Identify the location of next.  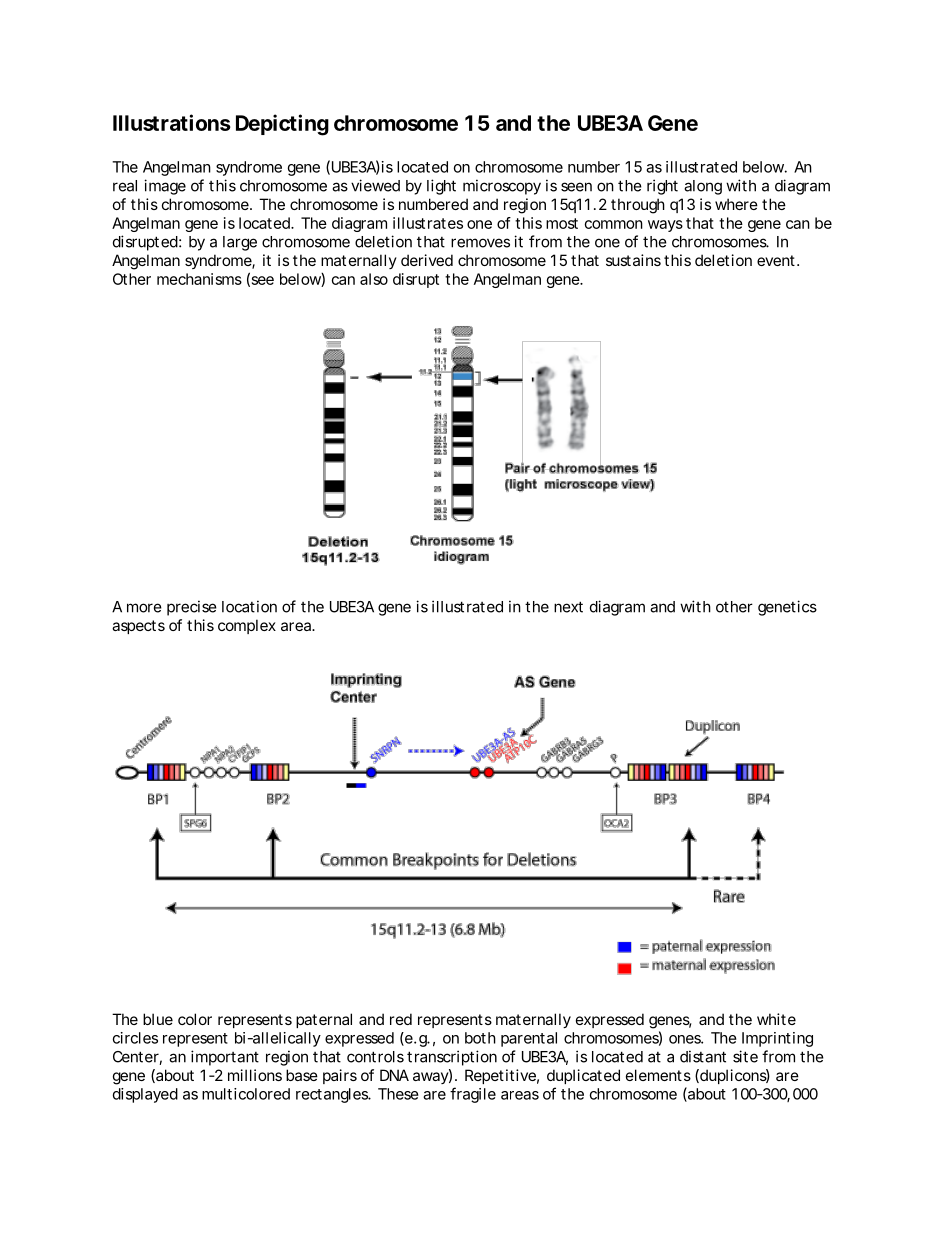
(568, 607).
